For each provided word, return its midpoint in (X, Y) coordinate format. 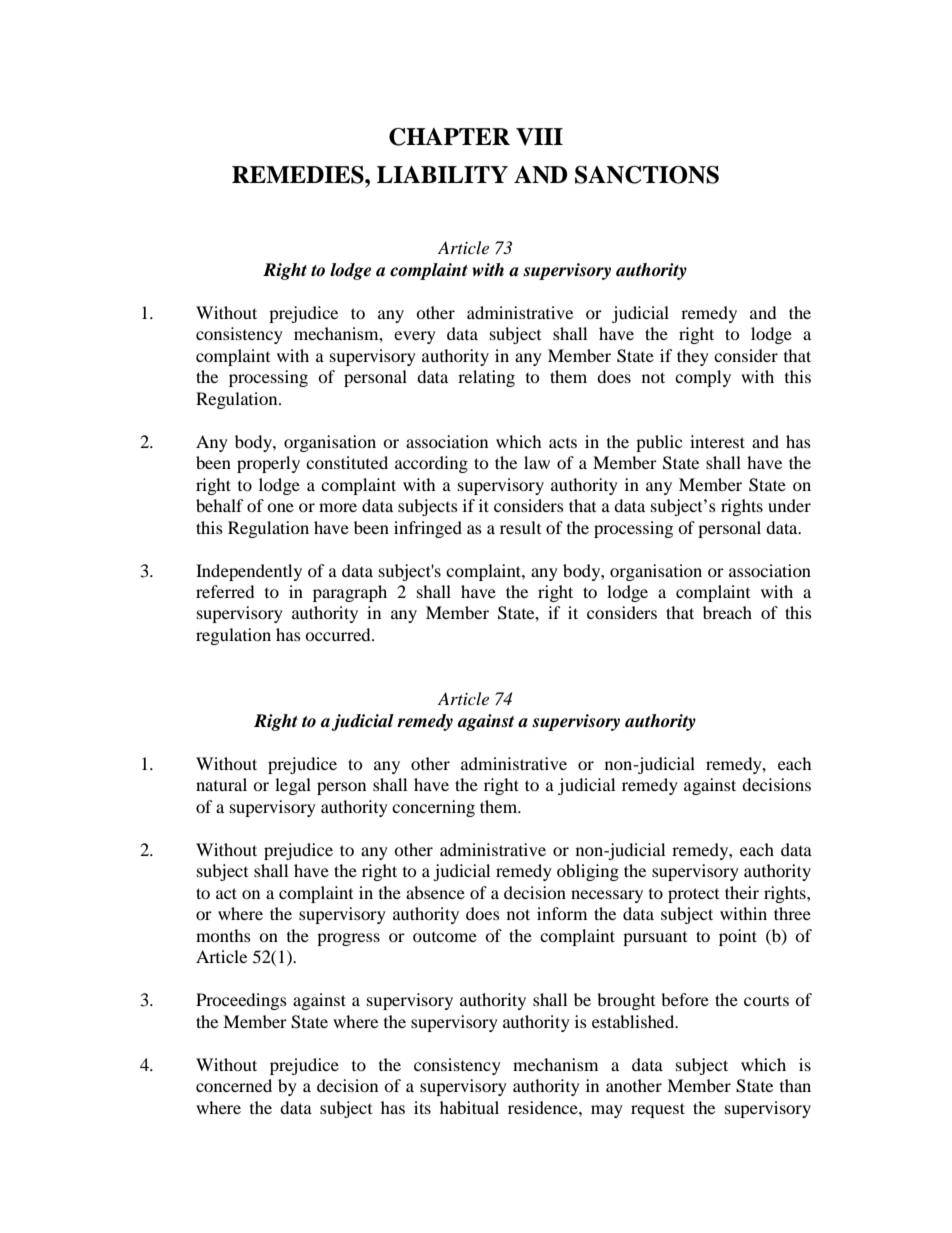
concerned (234, 1085)
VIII (539, 137)
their (742, 892)
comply (703, 378)
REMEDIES (299, 175)
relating (486, 378)
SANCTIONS (647, 175)
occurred (339, 634)
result (520, 527)
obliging (588, 872)
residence (544, 1107)
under (789, 505)
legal (293, 786)
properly (268, 464)
